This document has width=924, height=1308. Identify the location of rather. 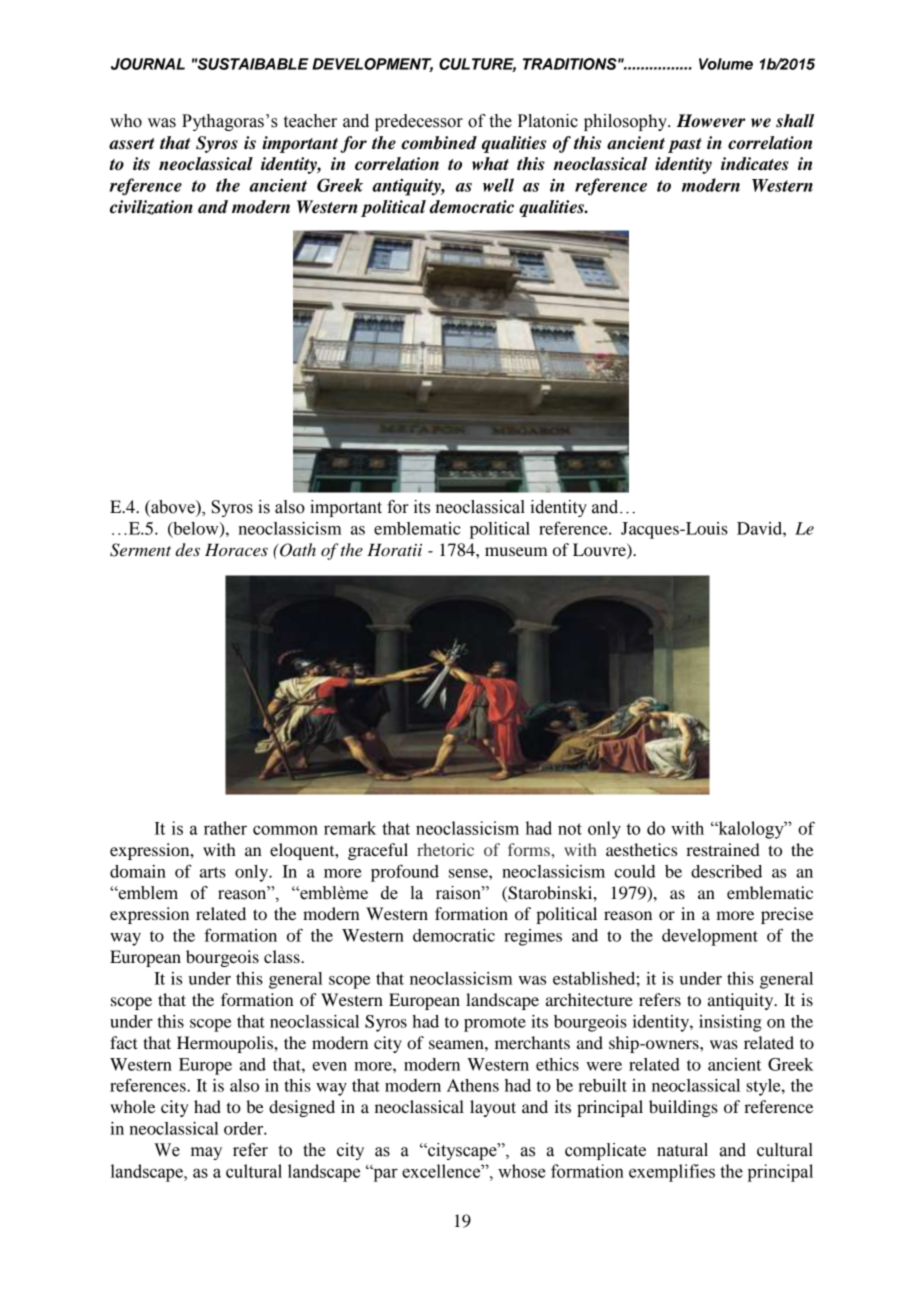
(225, 828).
